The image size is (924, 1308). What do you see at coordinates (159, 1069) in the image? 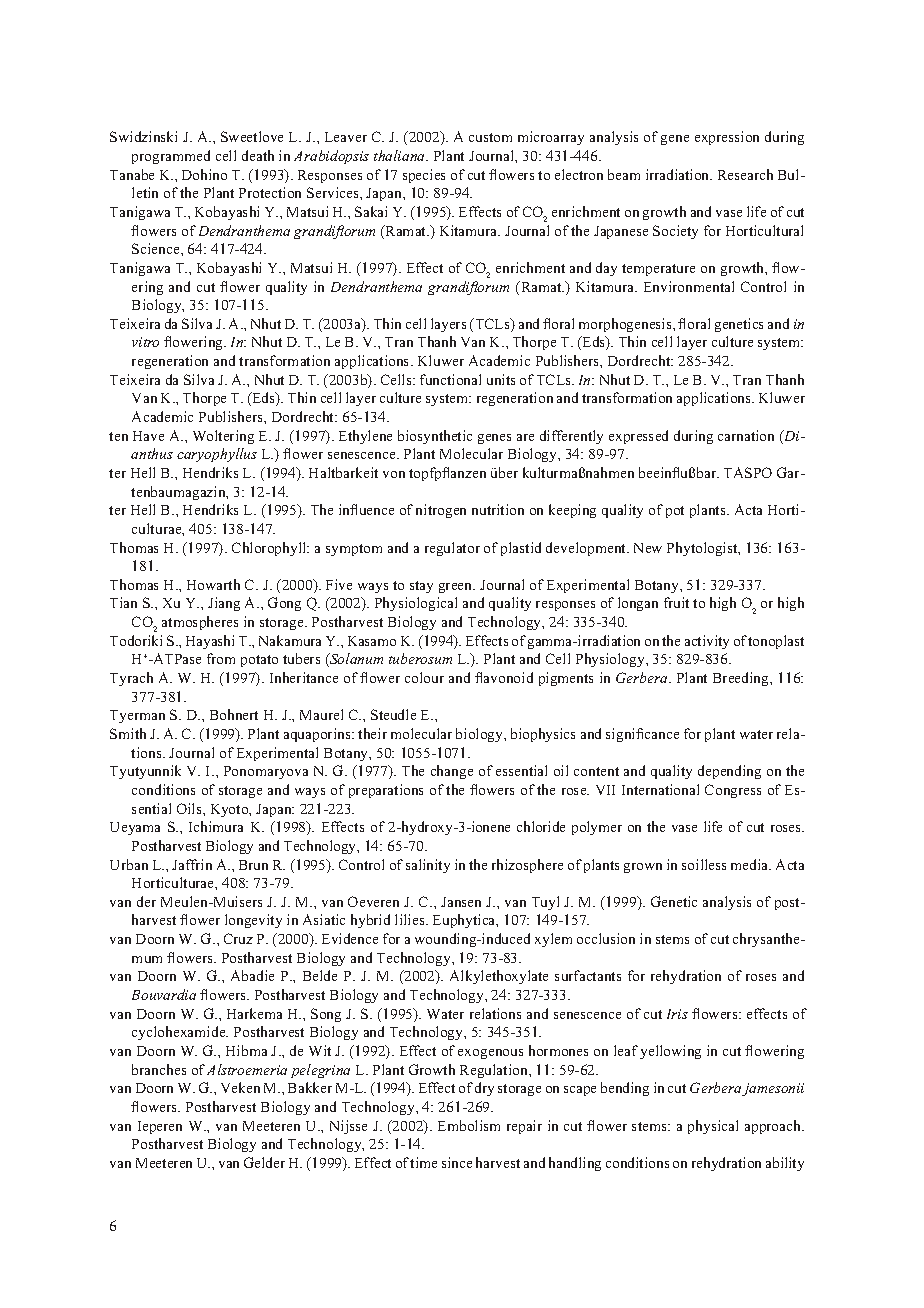
I see `branches` at bounding box center [159, 1069].
